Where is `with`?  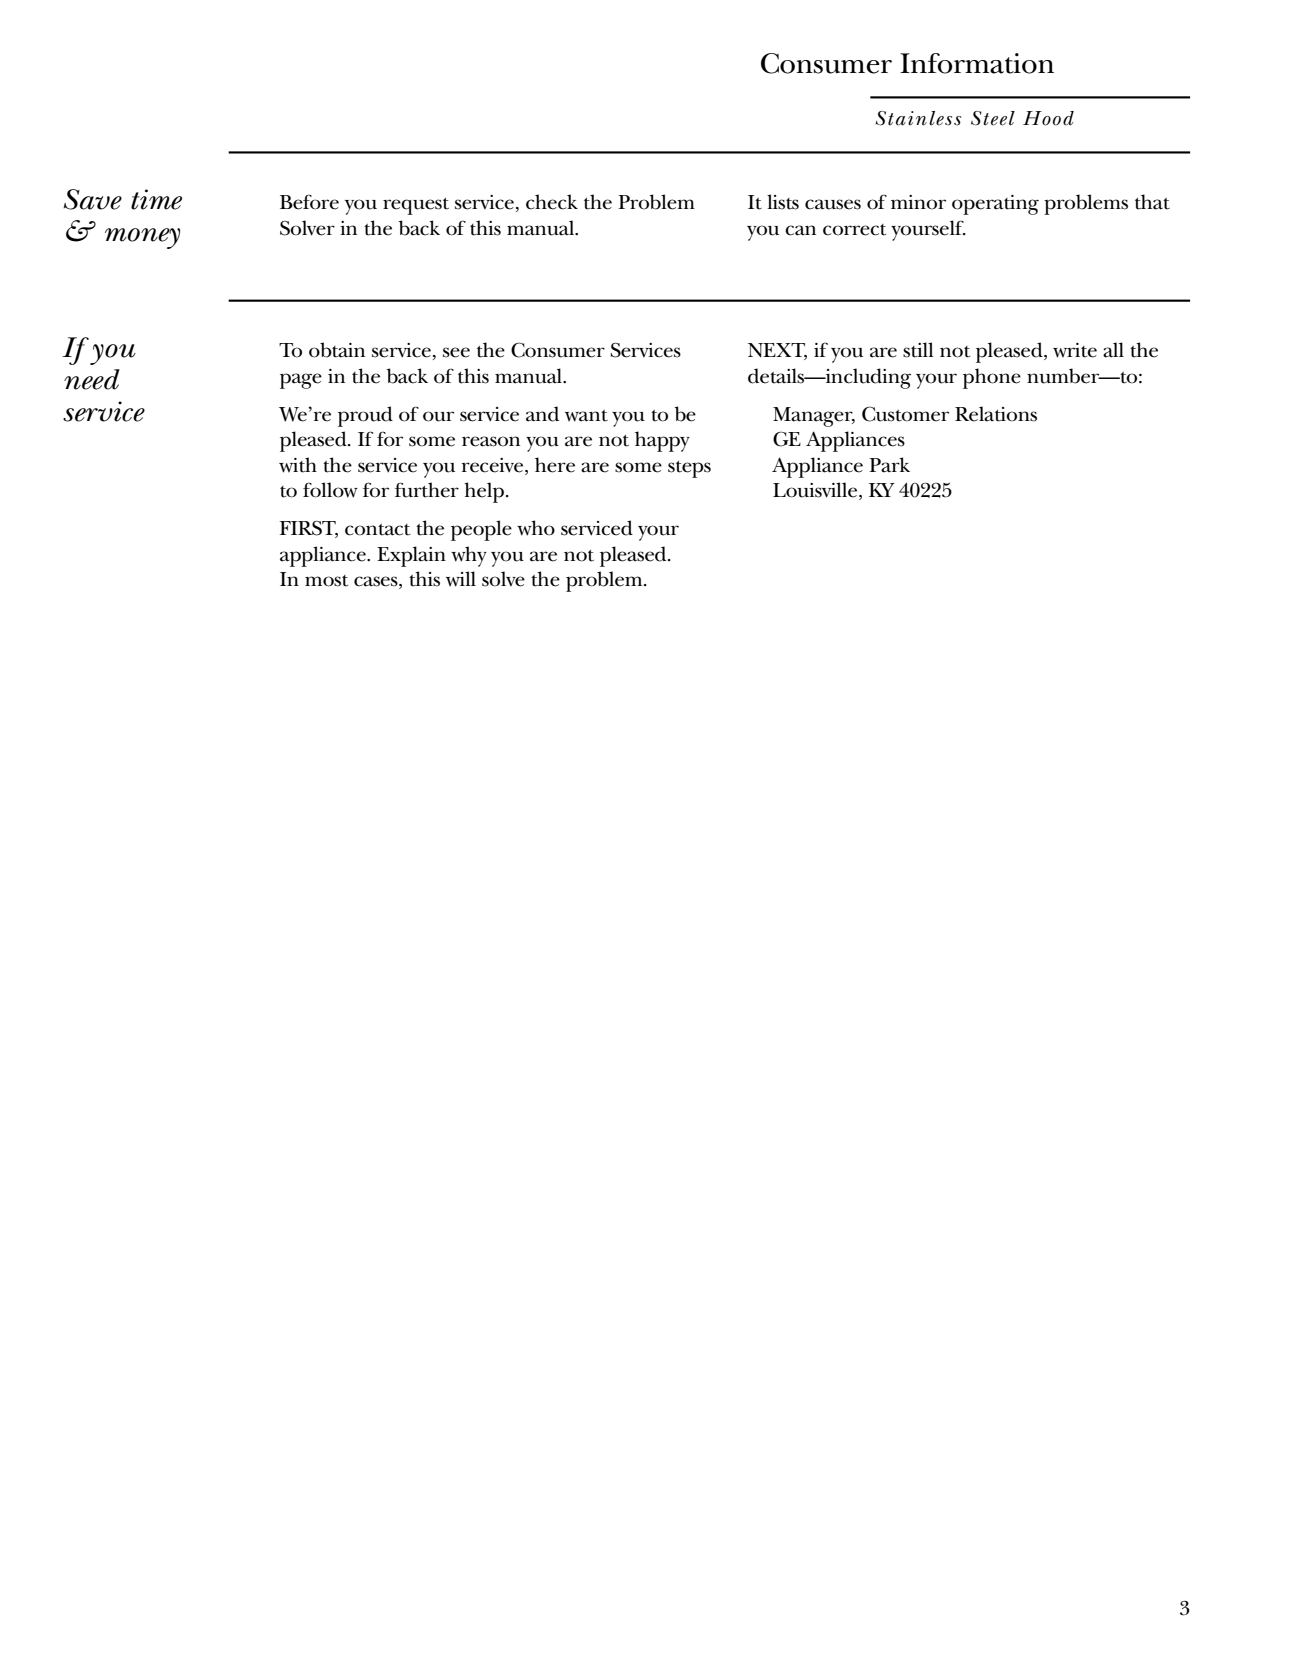
with is located at coordinates (298, 465).
